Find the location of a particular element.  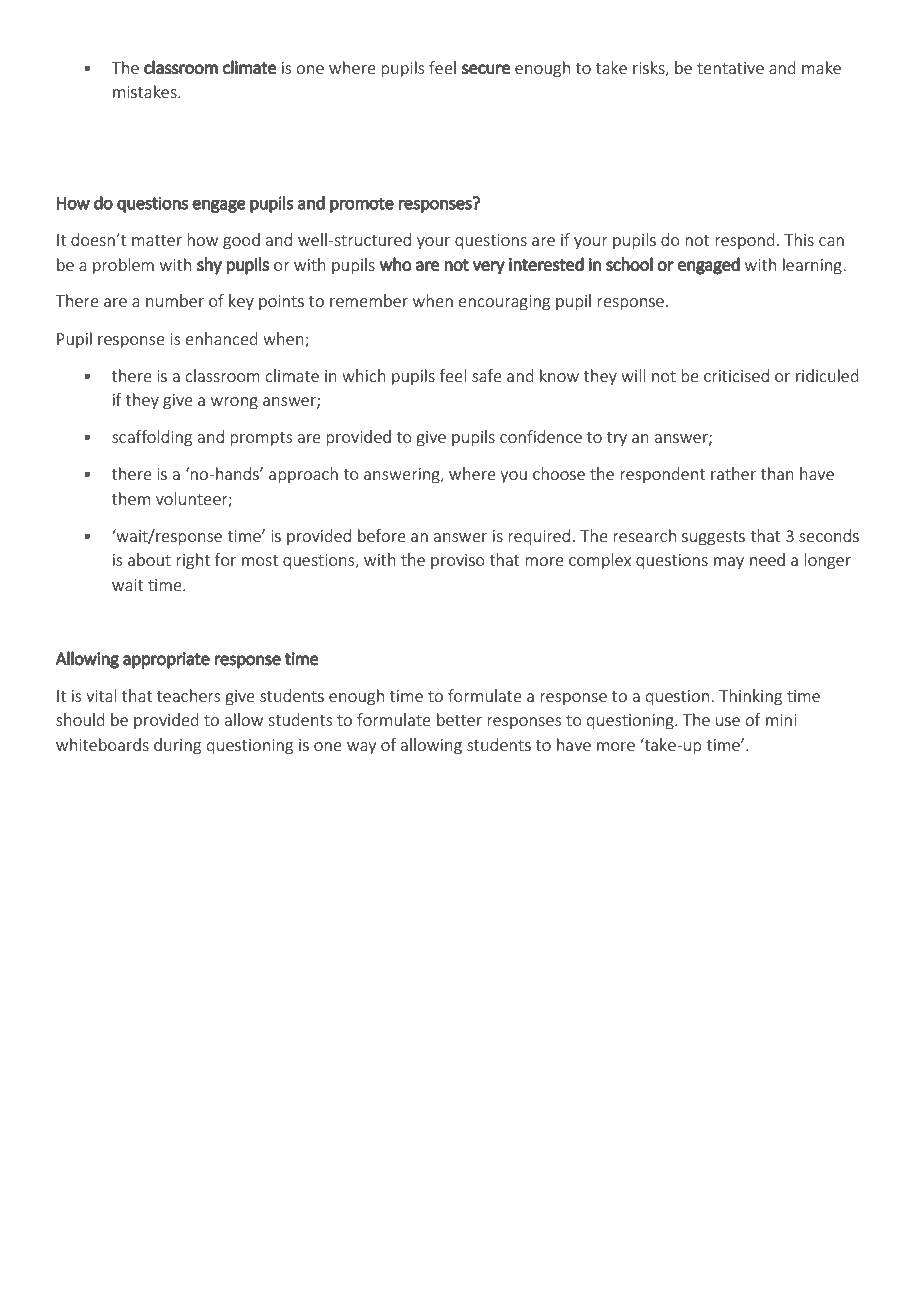

very is located at coordinates (489, 268).
